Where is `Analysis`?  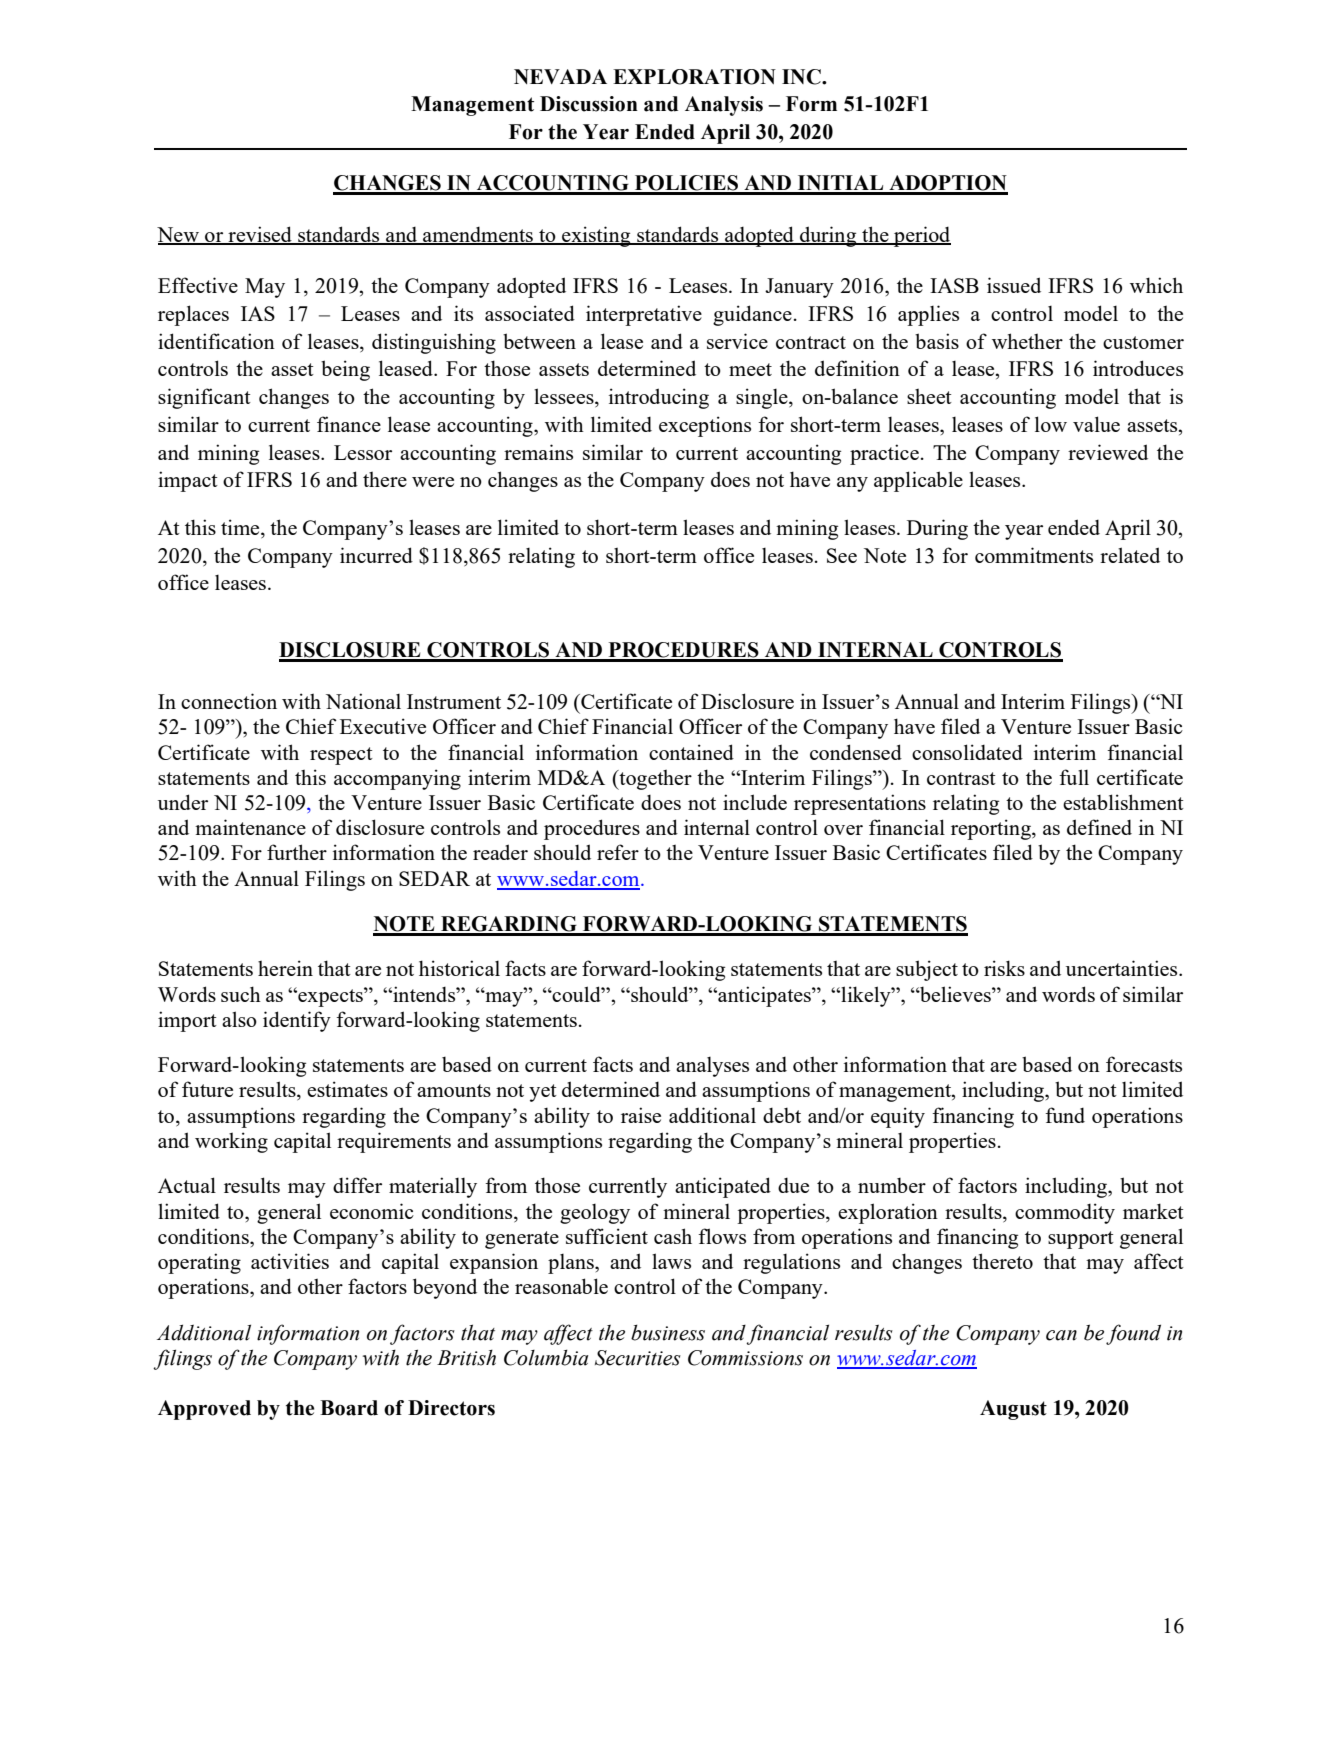
Analysis is located at coordinates (724, 106).
